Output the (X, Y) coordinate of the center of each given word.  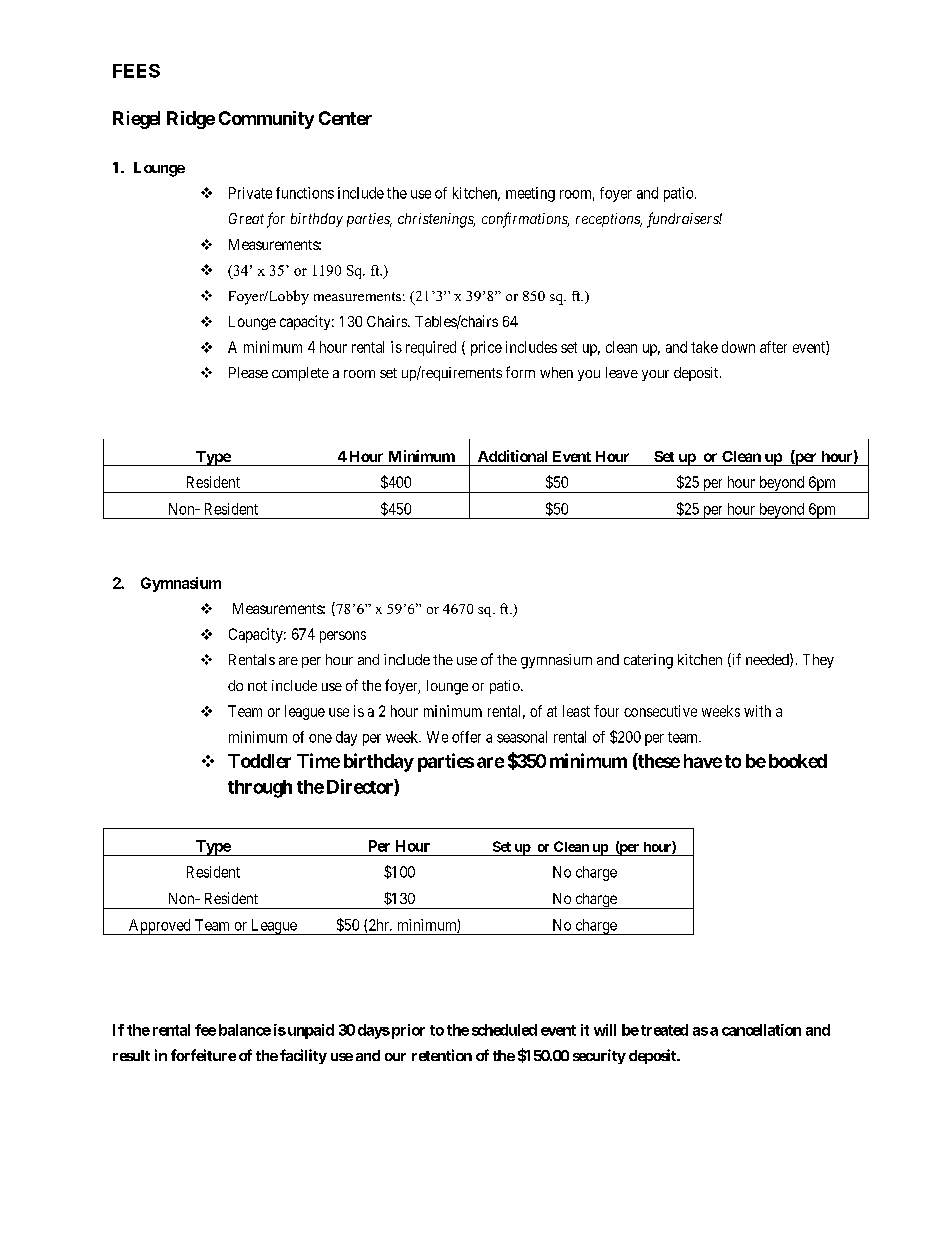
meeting (530, 194)
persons (343, 637)
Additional (512, 456)
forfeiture (203, 1055)
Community (266, 120)
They (818, 661)
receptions (609, 220)
